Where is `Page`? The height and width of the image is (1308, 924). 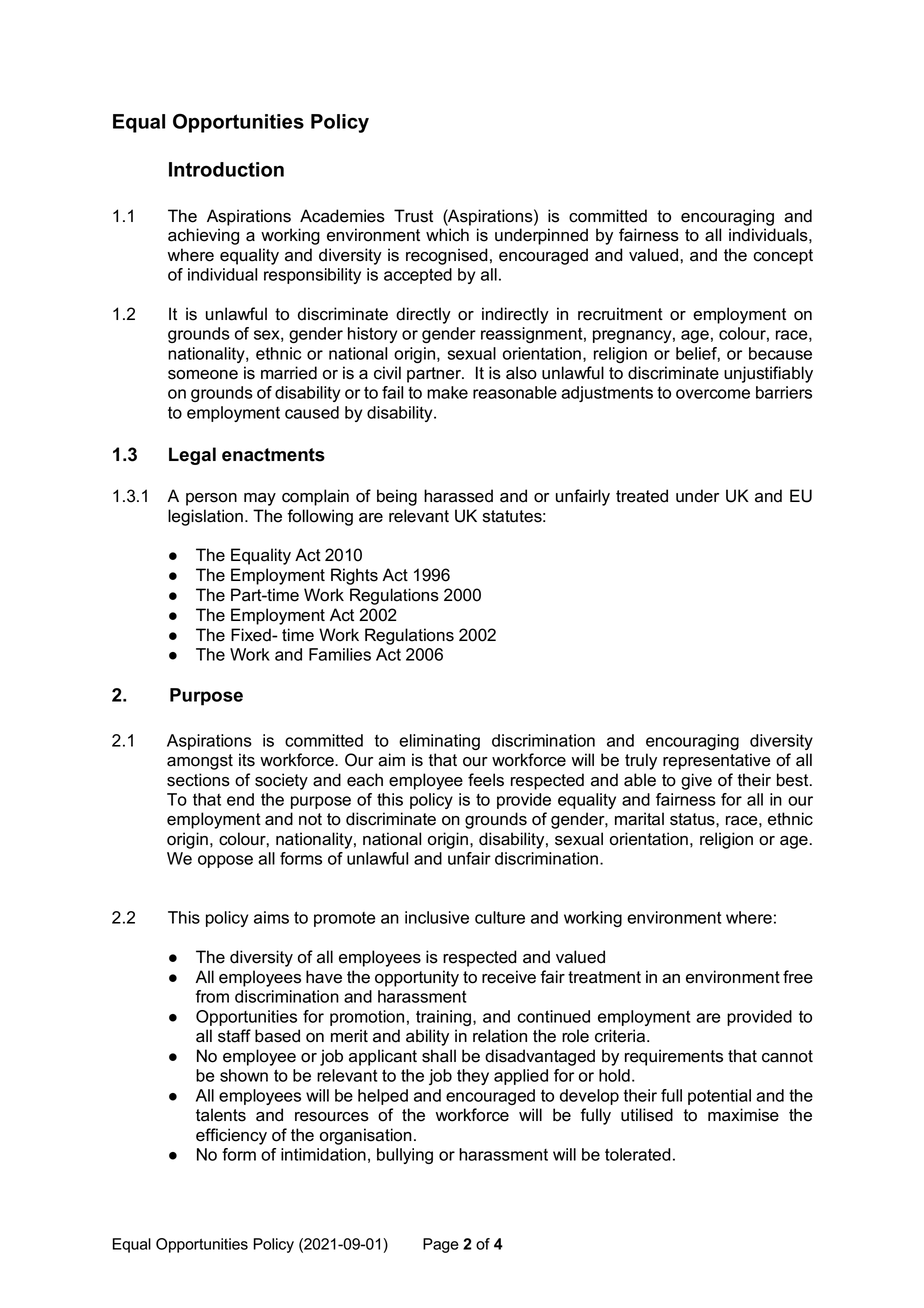
Page is located at coordinates (441, 1245).
